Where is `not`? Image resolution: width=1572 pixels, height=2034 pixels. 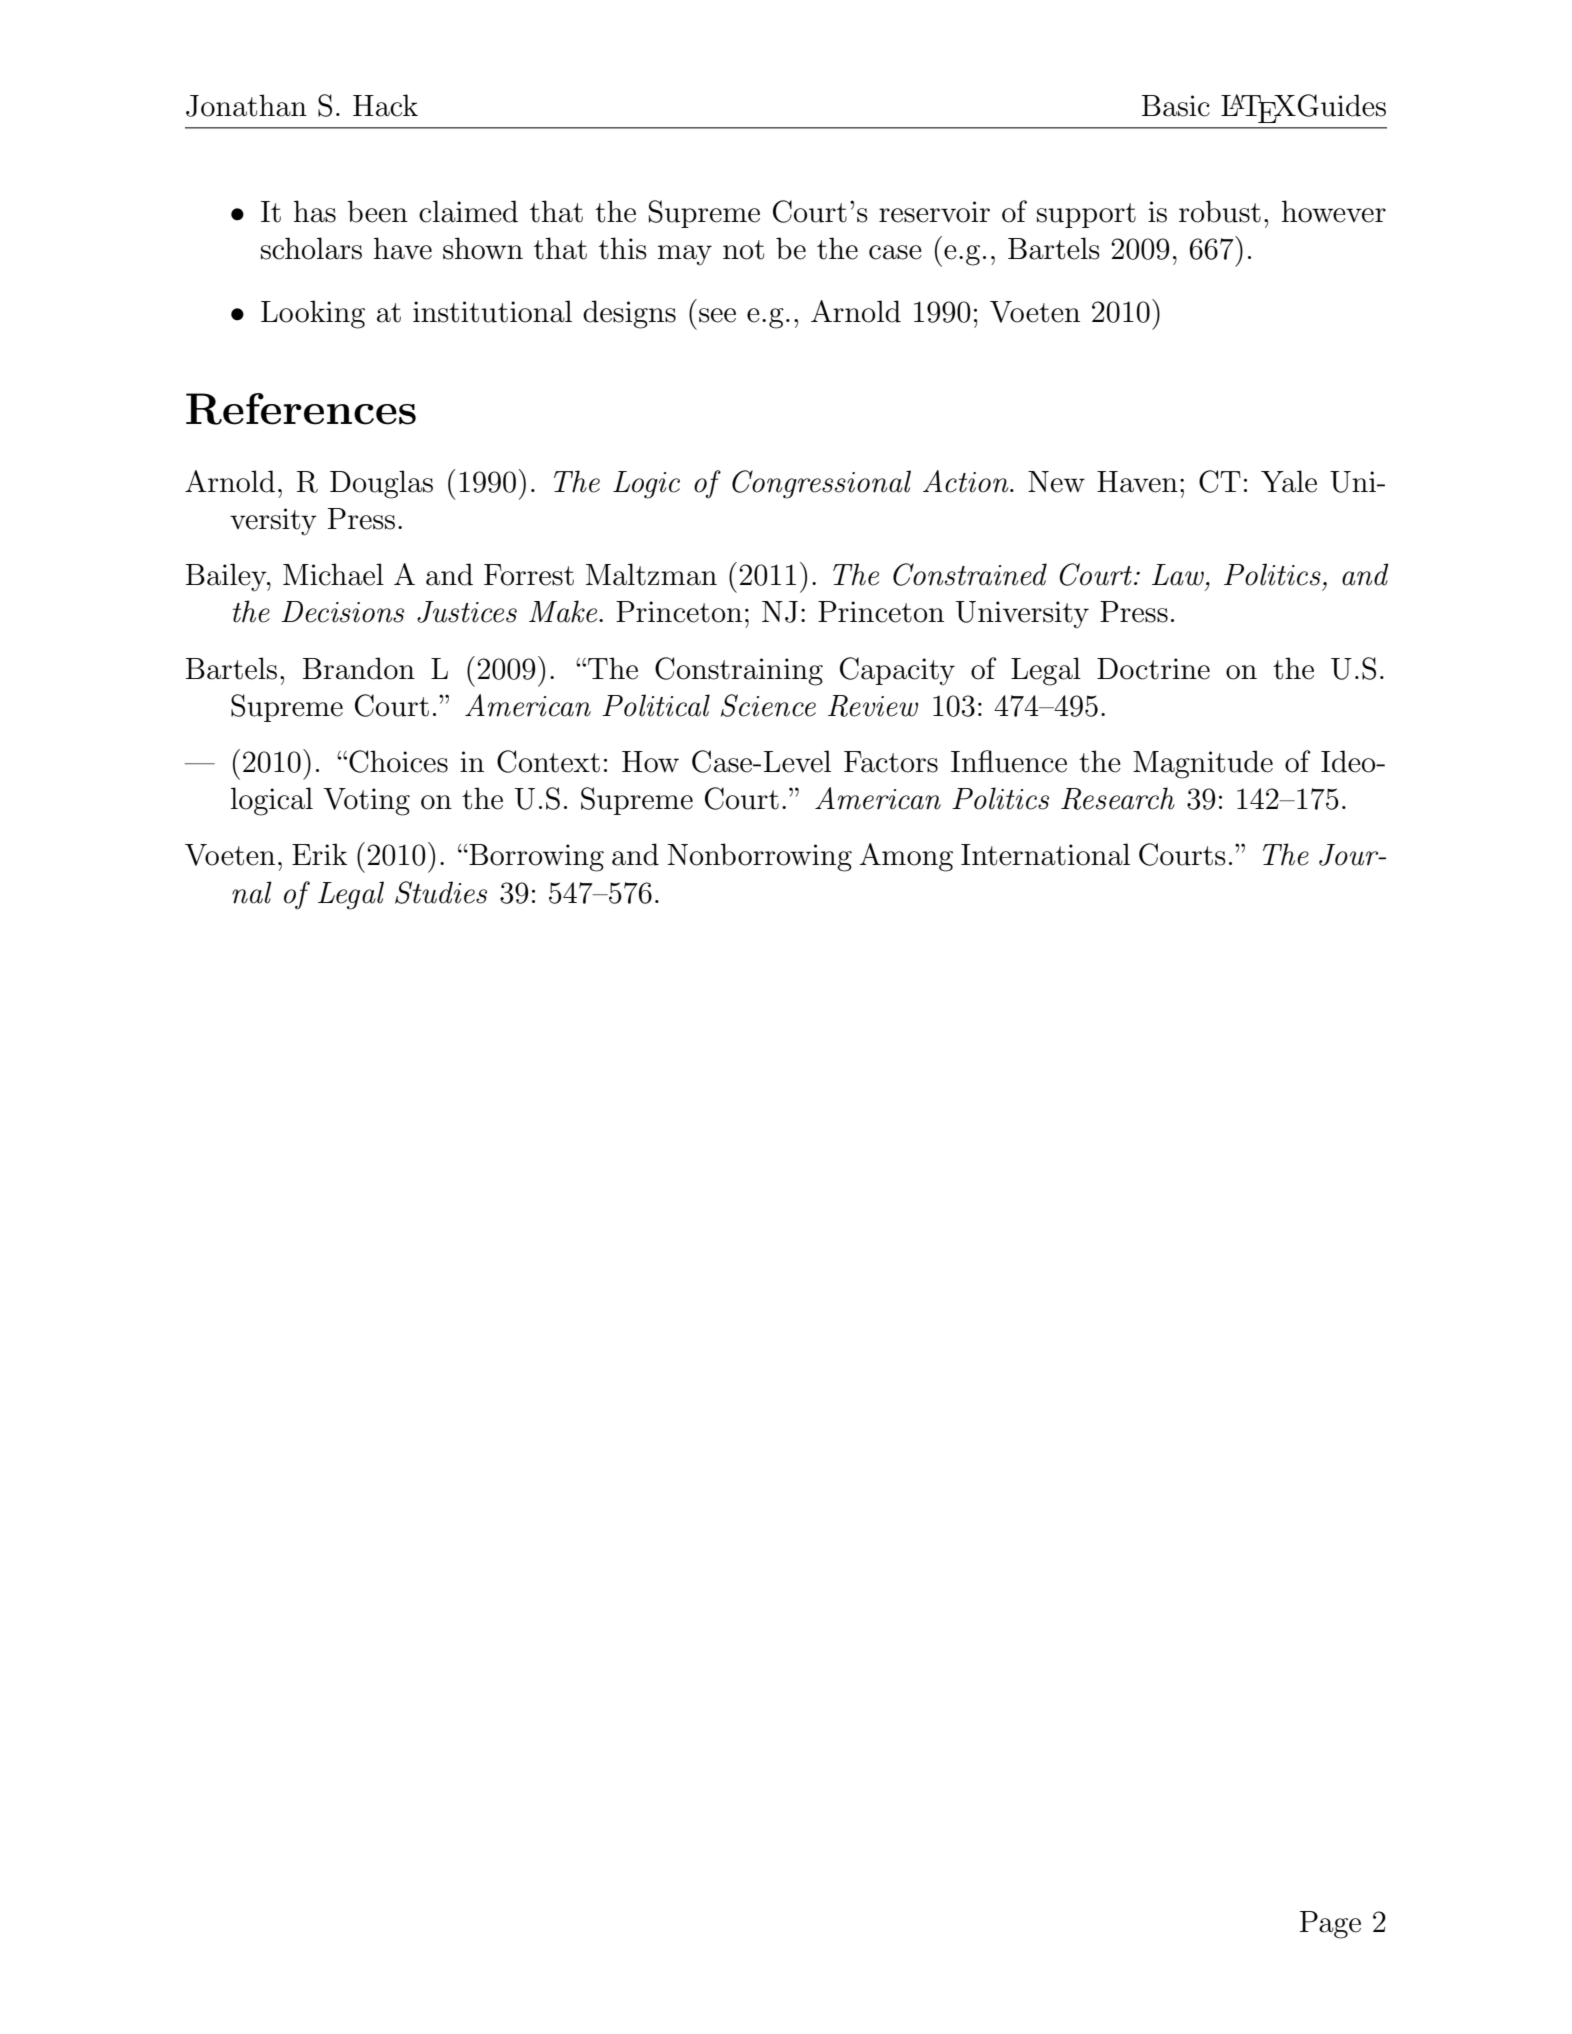
not is located at coordinates (743, 250).
